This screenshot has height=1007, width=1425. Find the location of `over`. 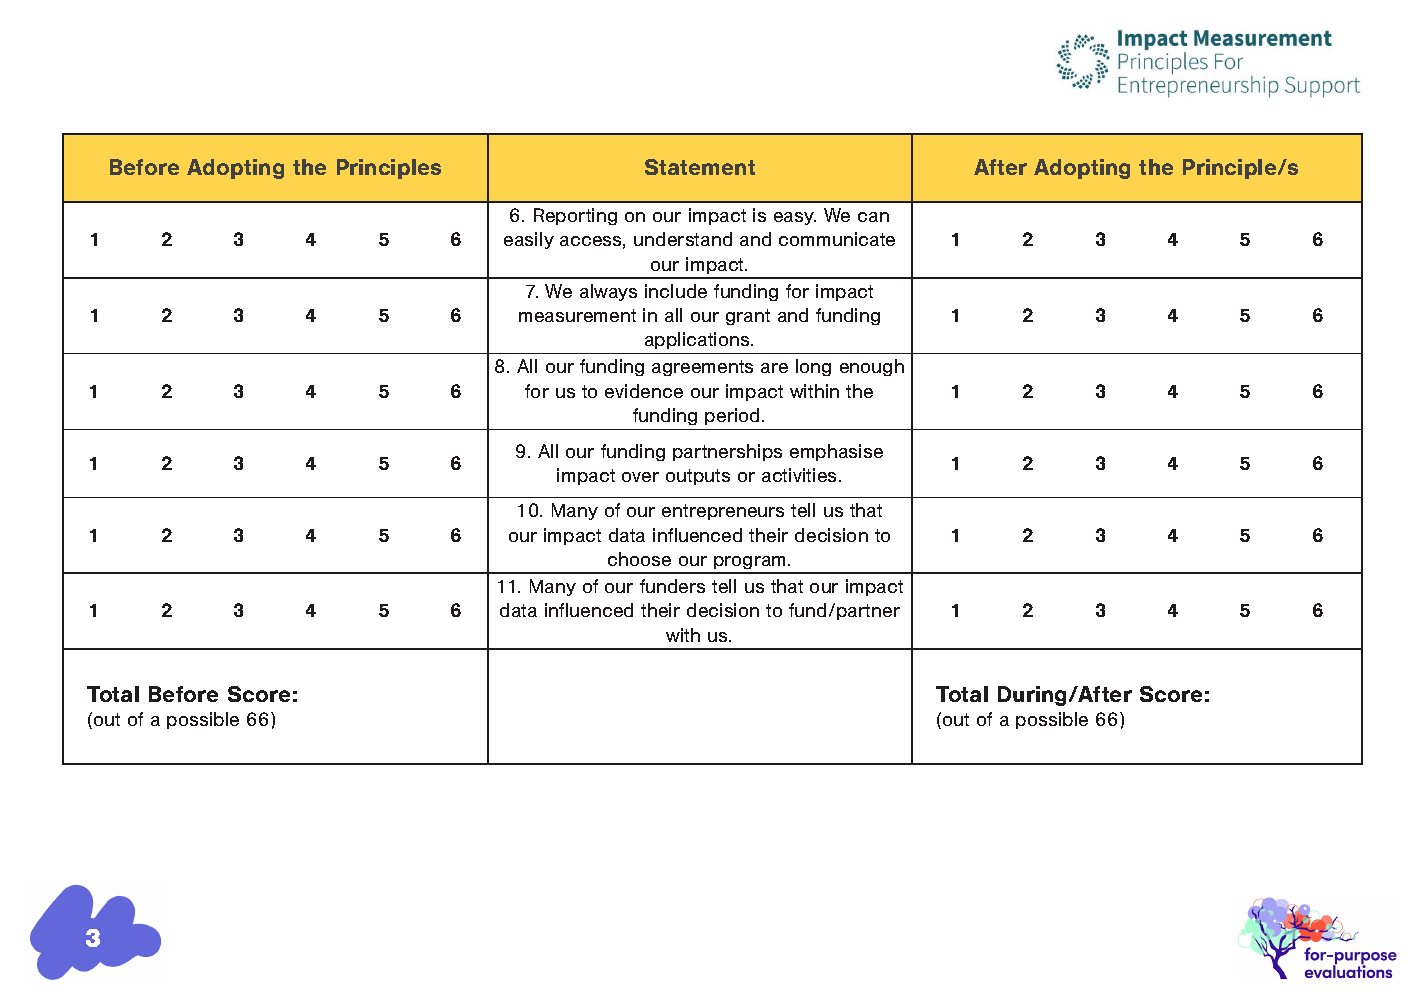

over is located at coordinates (640, 477).
